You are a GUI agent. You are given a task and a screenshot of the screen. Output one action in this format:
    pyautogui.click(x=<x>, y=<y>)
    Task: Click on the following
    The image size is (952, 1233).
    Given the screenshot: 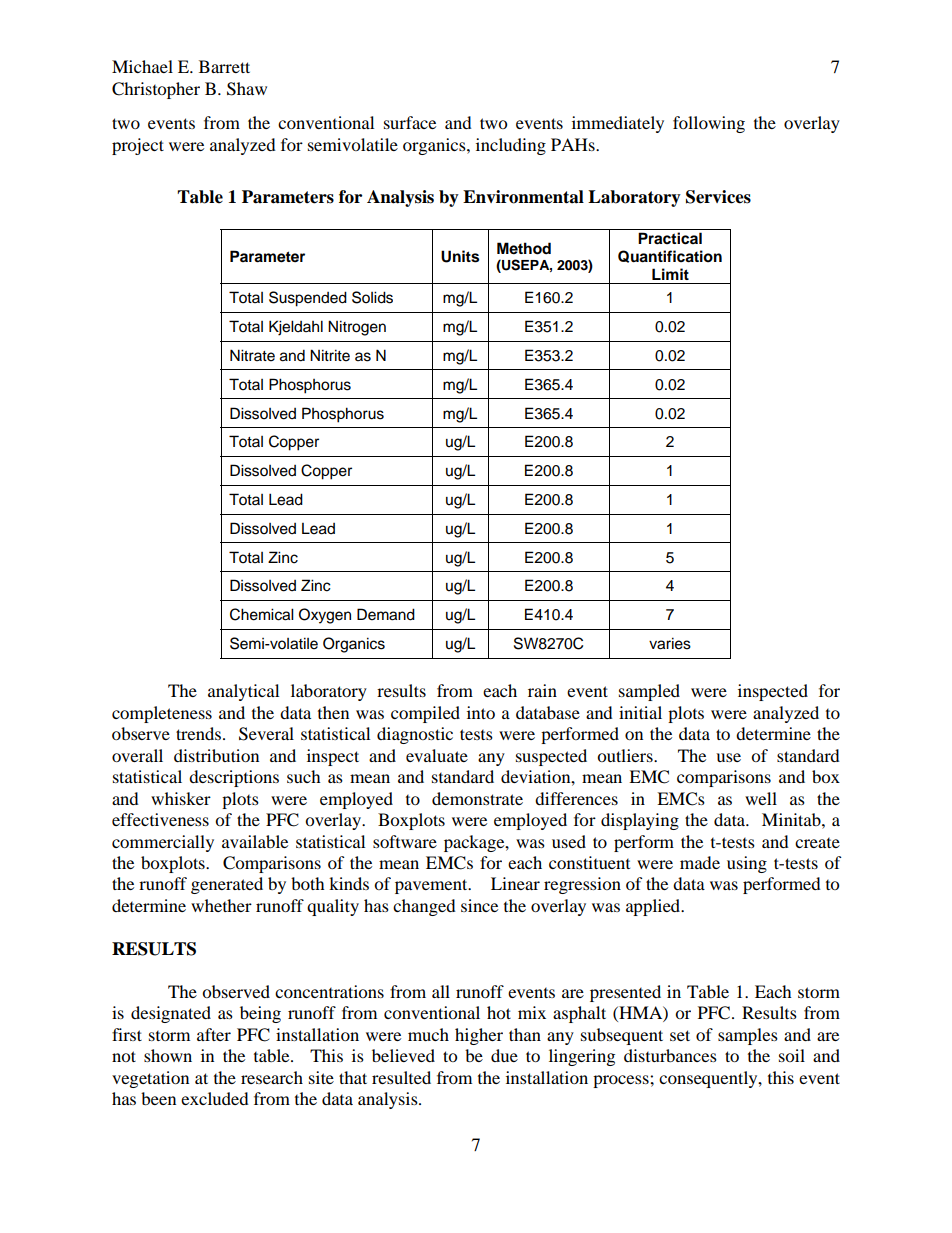 What is the action you would take?
    pyautogui.click(x=709, y=124)
